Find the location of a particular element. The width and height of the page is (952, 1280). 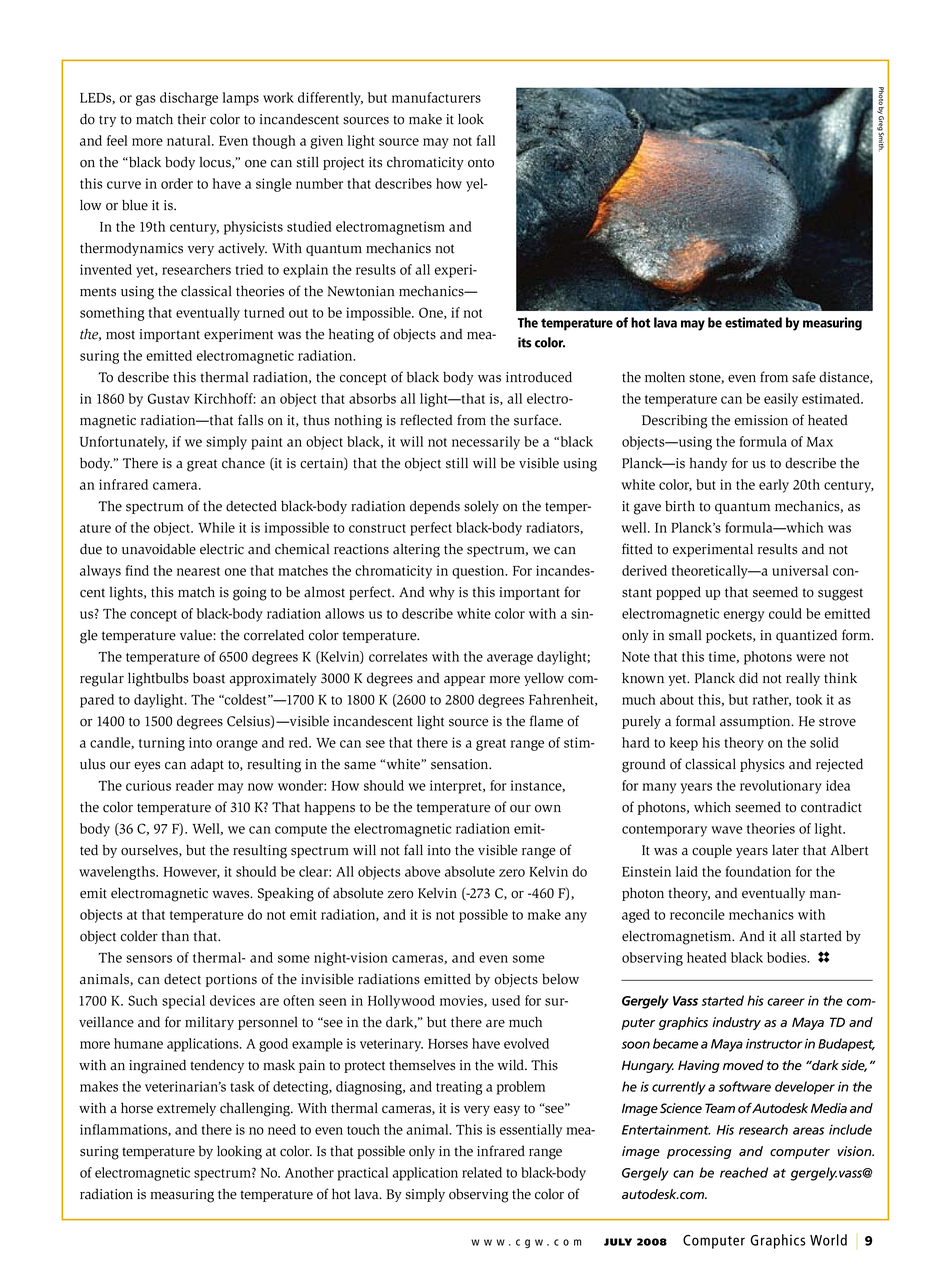

extremely is located at coordinates (186, 1109).
